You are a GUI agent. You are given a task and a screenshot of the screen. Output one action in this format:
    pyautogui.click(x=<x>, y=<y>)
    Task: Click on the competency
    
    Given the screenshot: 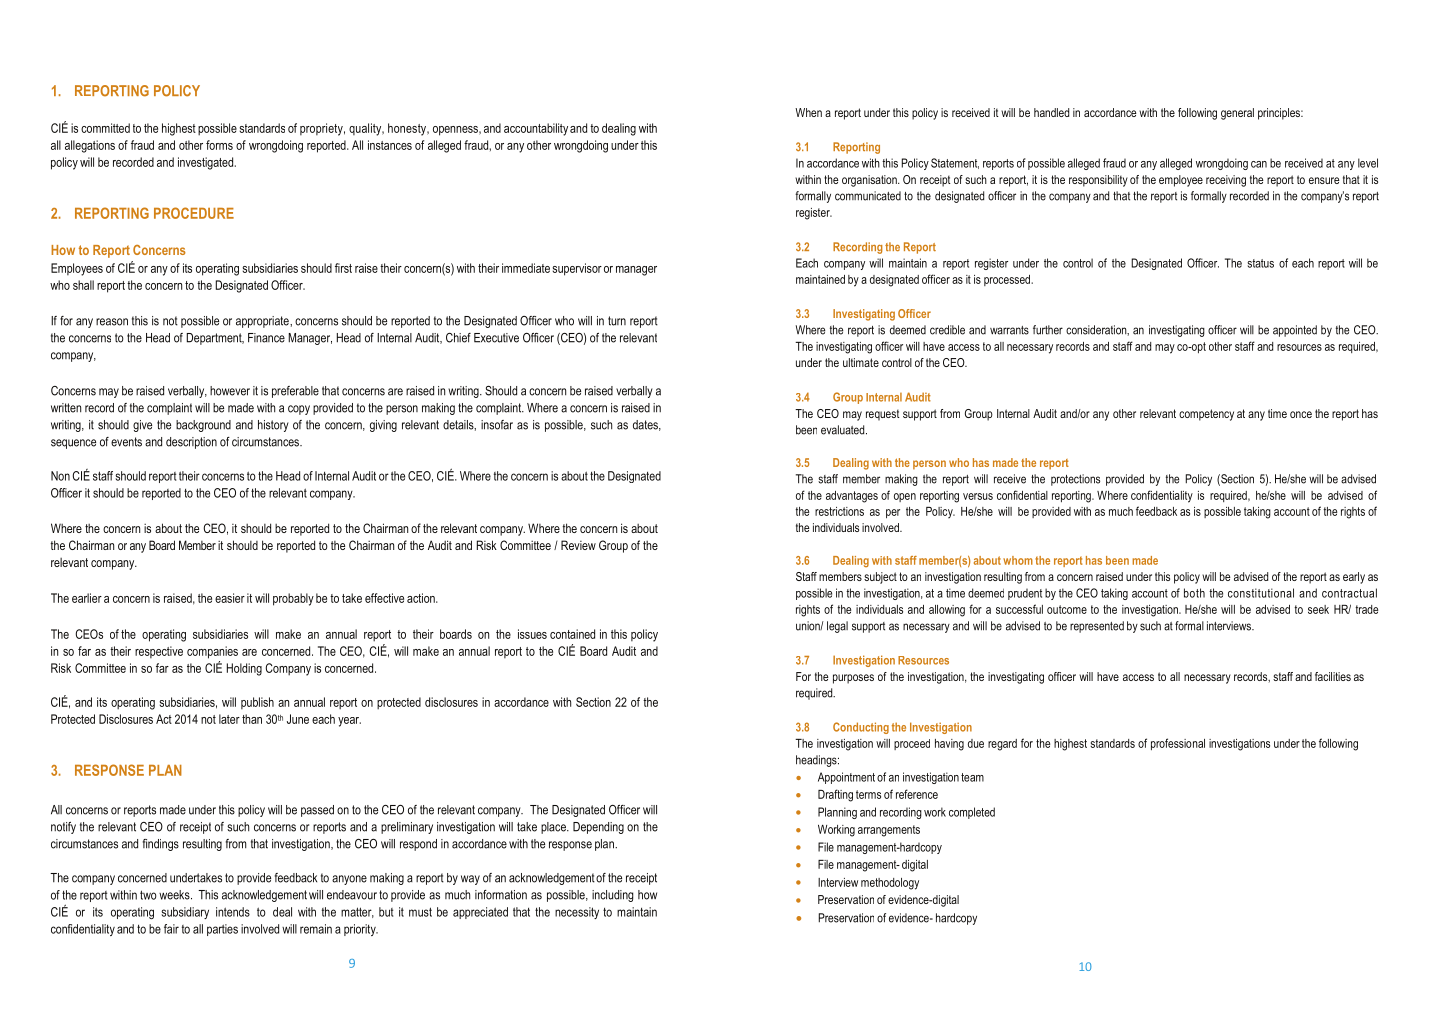 What is the action you would take?
    pyautogui.click(x=1206, y=415)
